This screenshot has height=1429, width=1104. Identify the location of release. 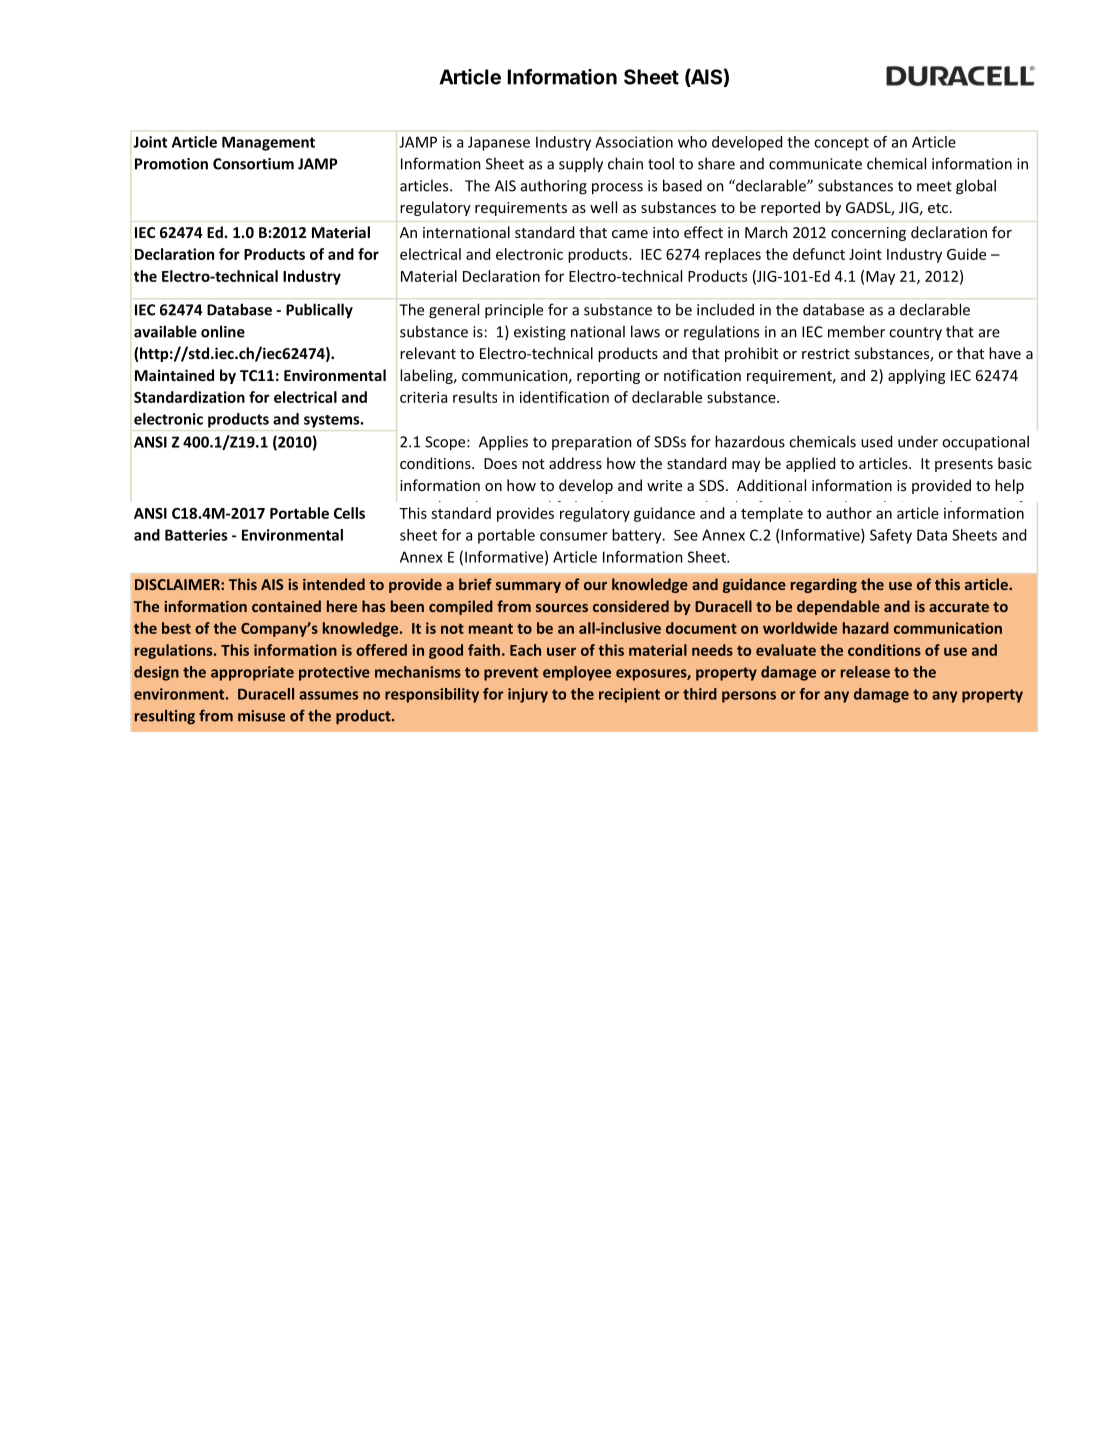
(865, 672).
